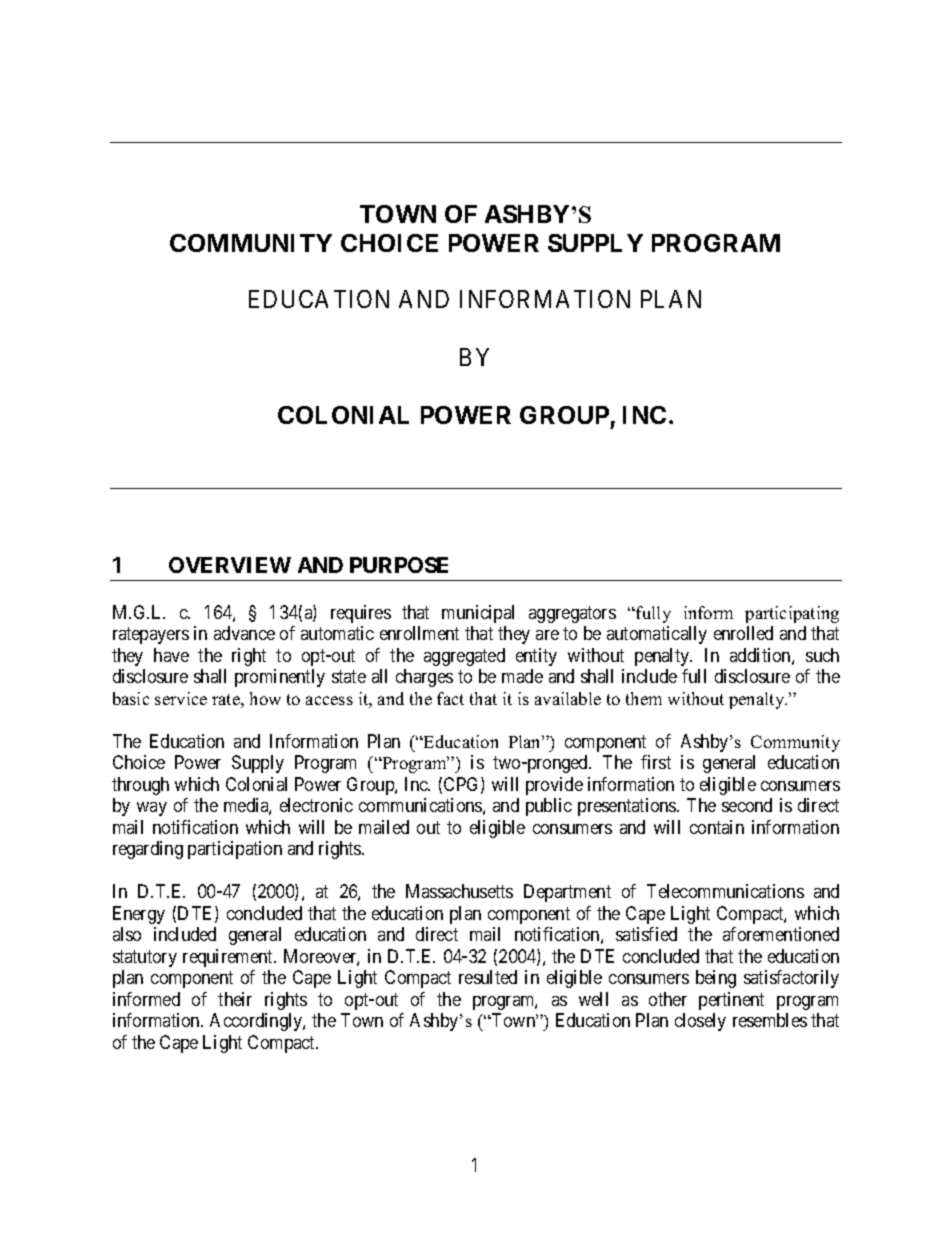 This document has height=1233, width=952. I want to click on participating, so click(792, 614).
